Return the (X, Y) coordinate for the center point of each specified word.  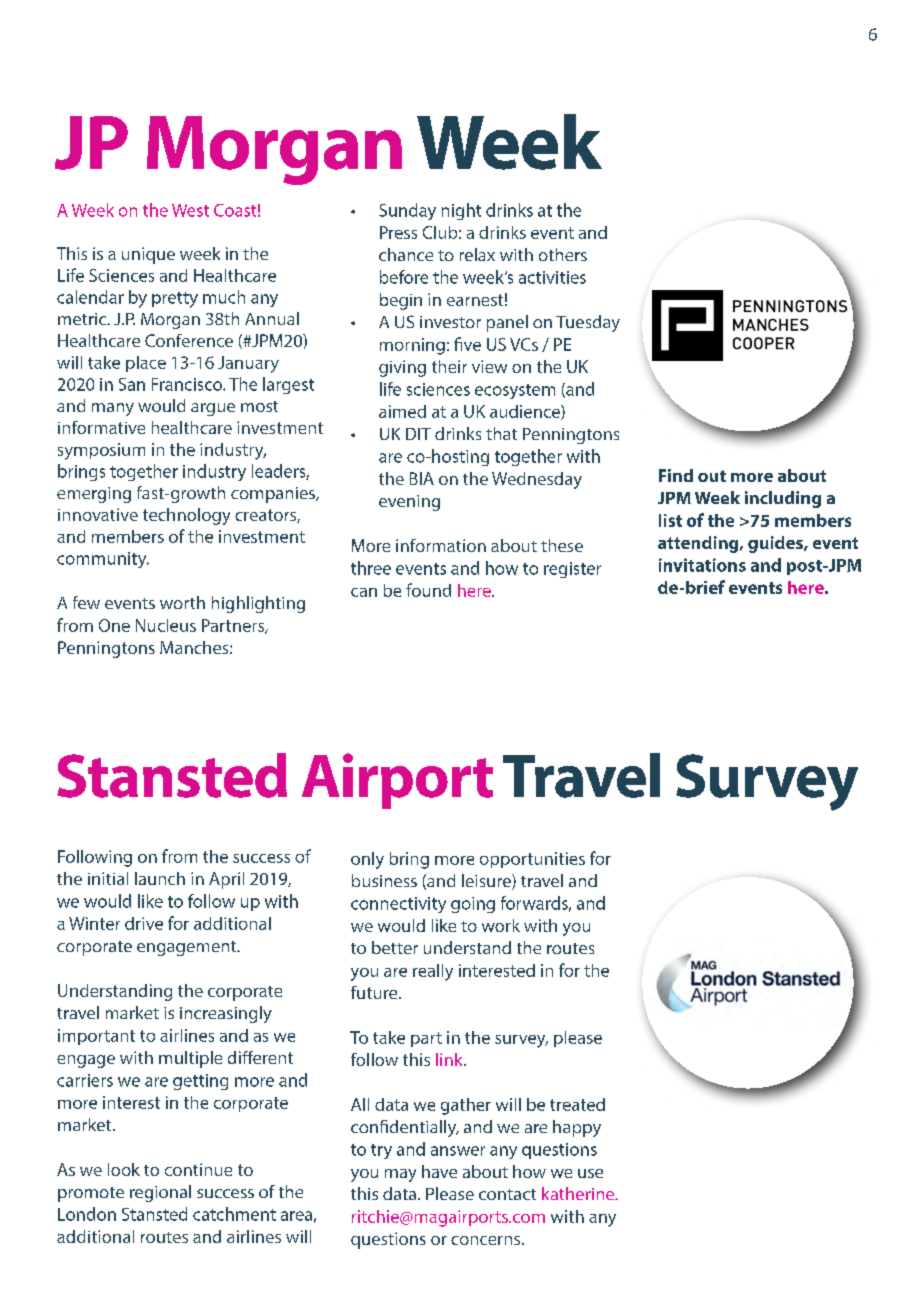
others (563, 254)
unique (148, 255)
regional (160, 1193)
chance (406, 254)
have (439, 1171)
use (590, 1173)
